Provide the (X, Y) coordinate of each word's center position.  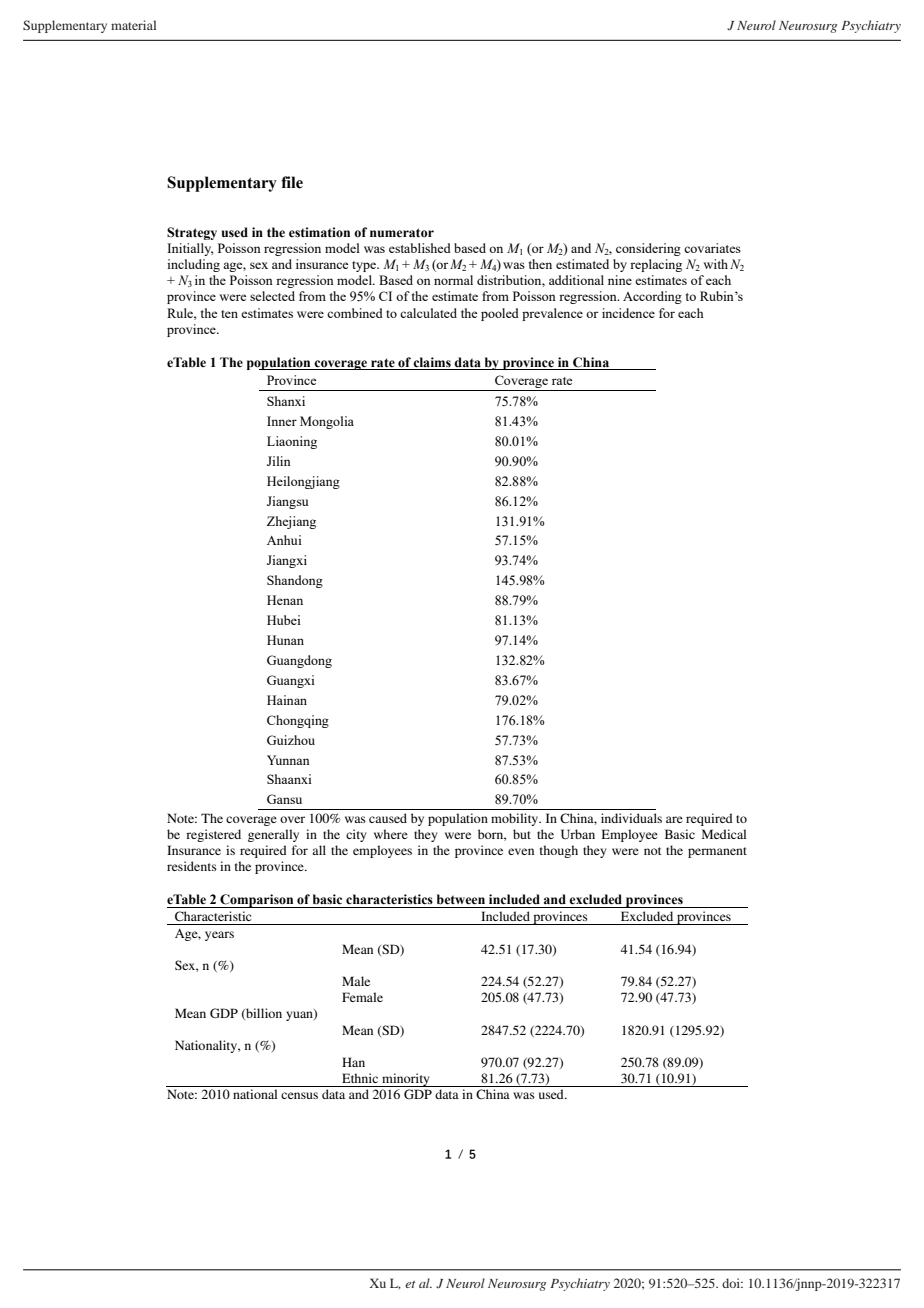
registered (213, 835)
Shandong (295, 581)
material (133, 25)
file (292, 182)
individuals (631, 818)
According (652, 297)
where (391, 834)
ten (229, 314)
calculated (428, 313)
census (299, 1095)
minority (406, 1080)
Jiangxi (287, 561)
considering (648, 249)
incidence (628, 313)
